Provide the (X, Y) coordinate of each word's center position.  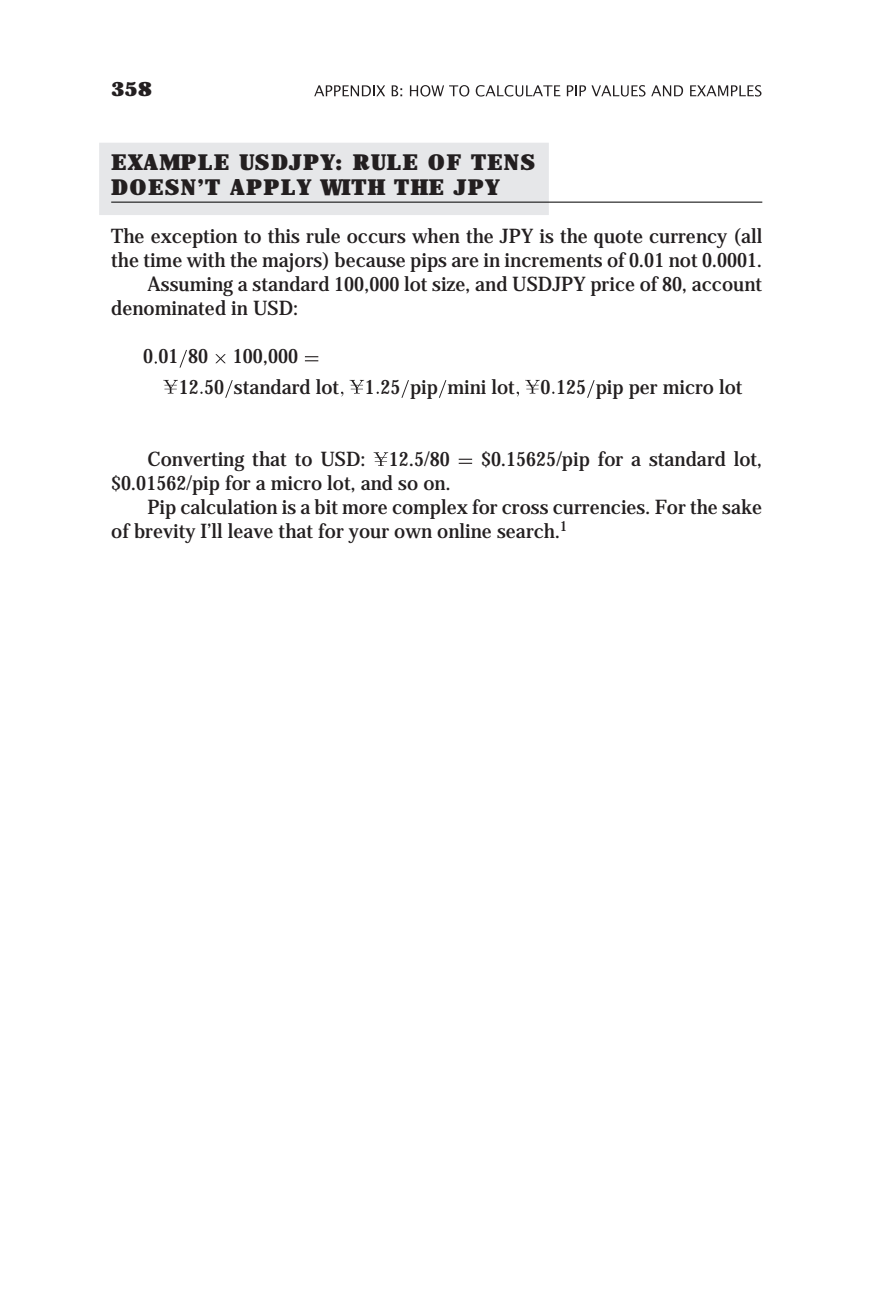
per (643, 391)
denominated (168, 308)
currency (688, 240)
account (727, 285)
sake (742, 507)
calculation (229, 507)
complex (430, 509)
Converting (196, 461)
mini (467, 387)
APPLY (271, 187)
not (683, 261)
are (465, 262)
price (613, 286)
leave (250, 531)
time (162, 260)
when (436, 236)
